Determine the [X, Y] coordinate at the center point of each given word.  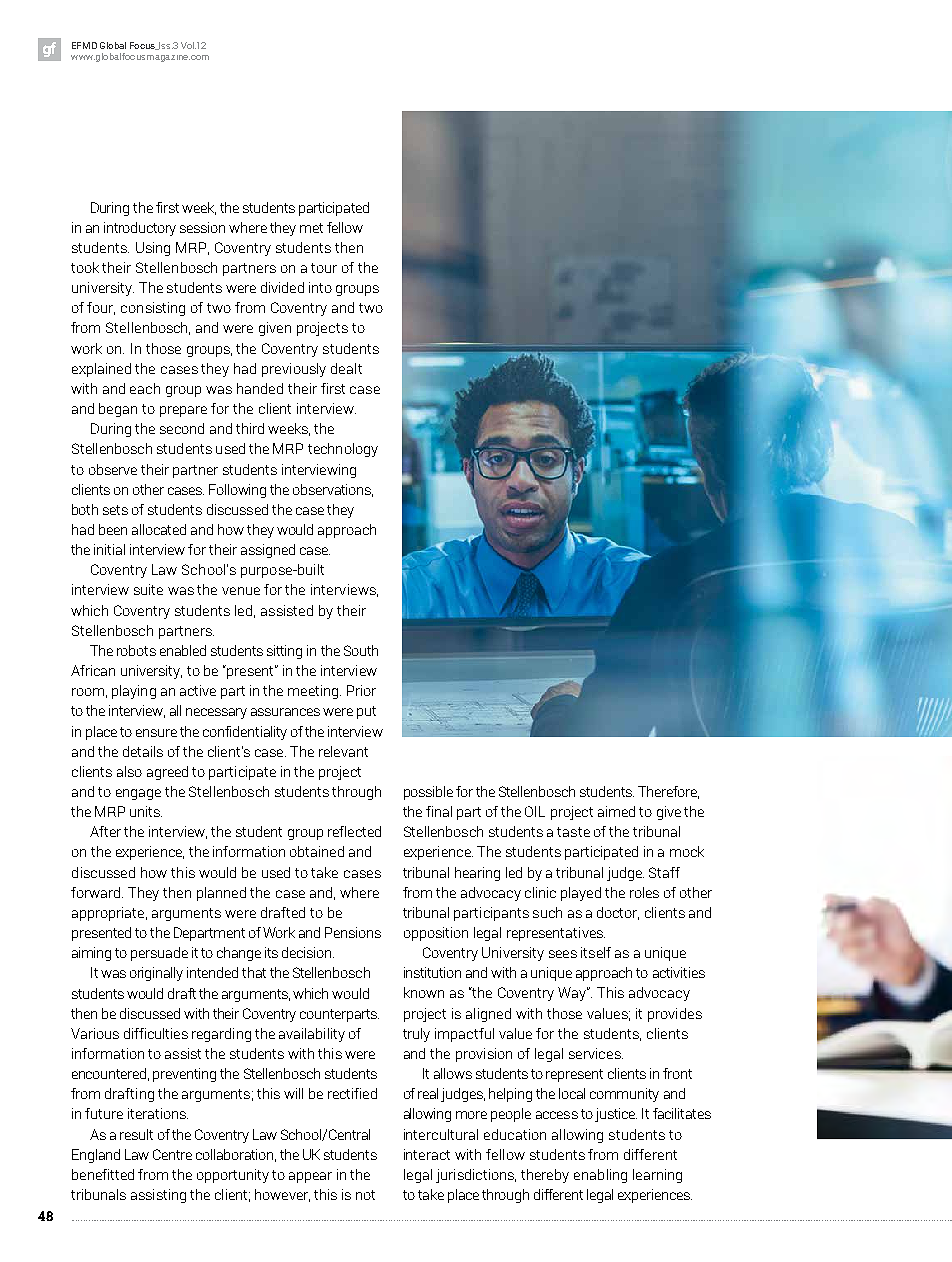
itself [596, 952]
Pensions [353, 932]
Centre [172, 1154]
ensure [156, 733]
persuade [159, 954]
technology [343, 450]
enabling [600, 1176]
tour [324, 268]
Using [153, 249]
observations [333, 490]
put [366, 712]
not [365, 1195]
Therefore [668, 792]
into [320, 287]
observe [113, 469]
